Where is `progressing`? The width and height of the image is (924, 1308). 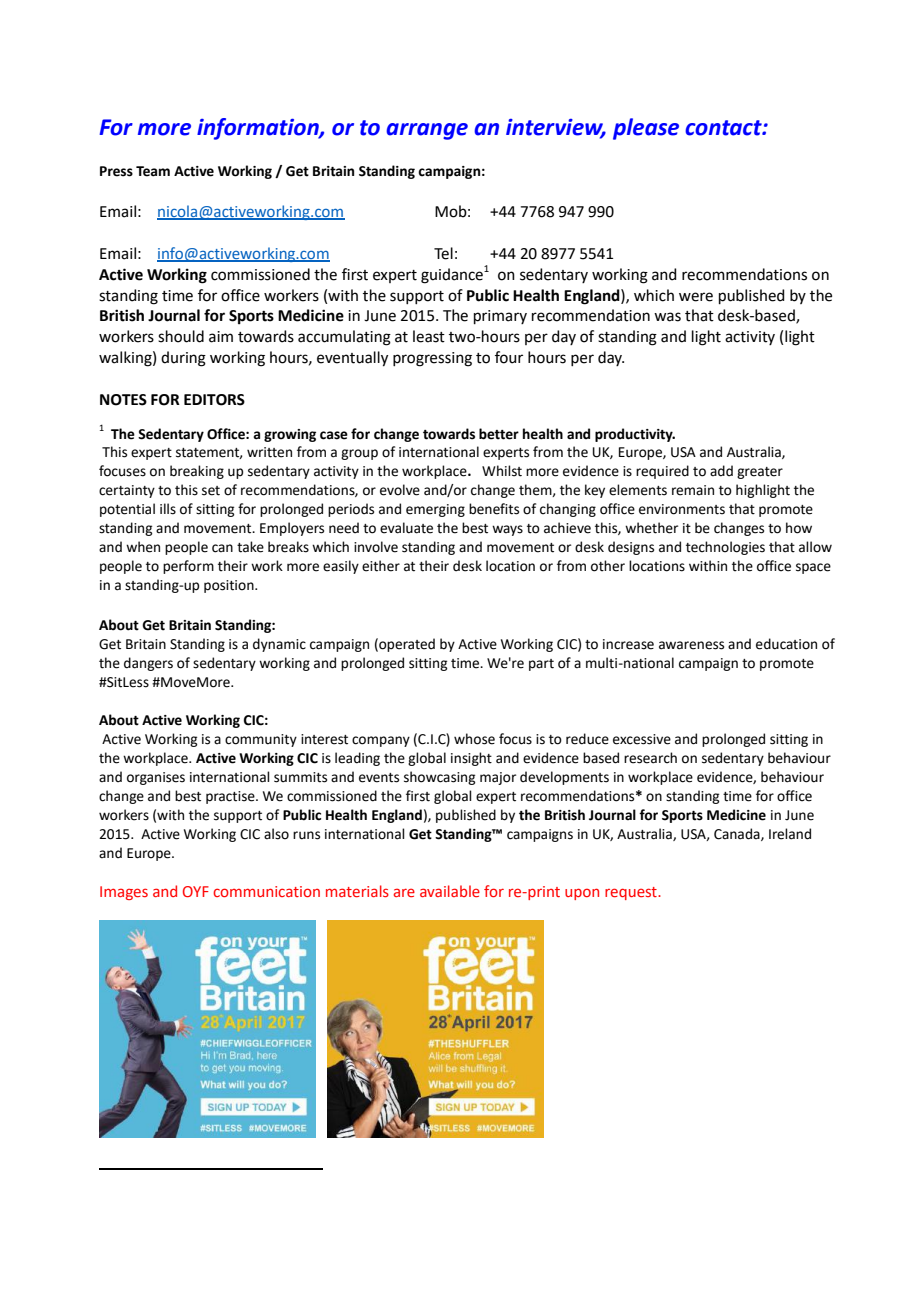 progressing is located at coordinates (432, 359).
